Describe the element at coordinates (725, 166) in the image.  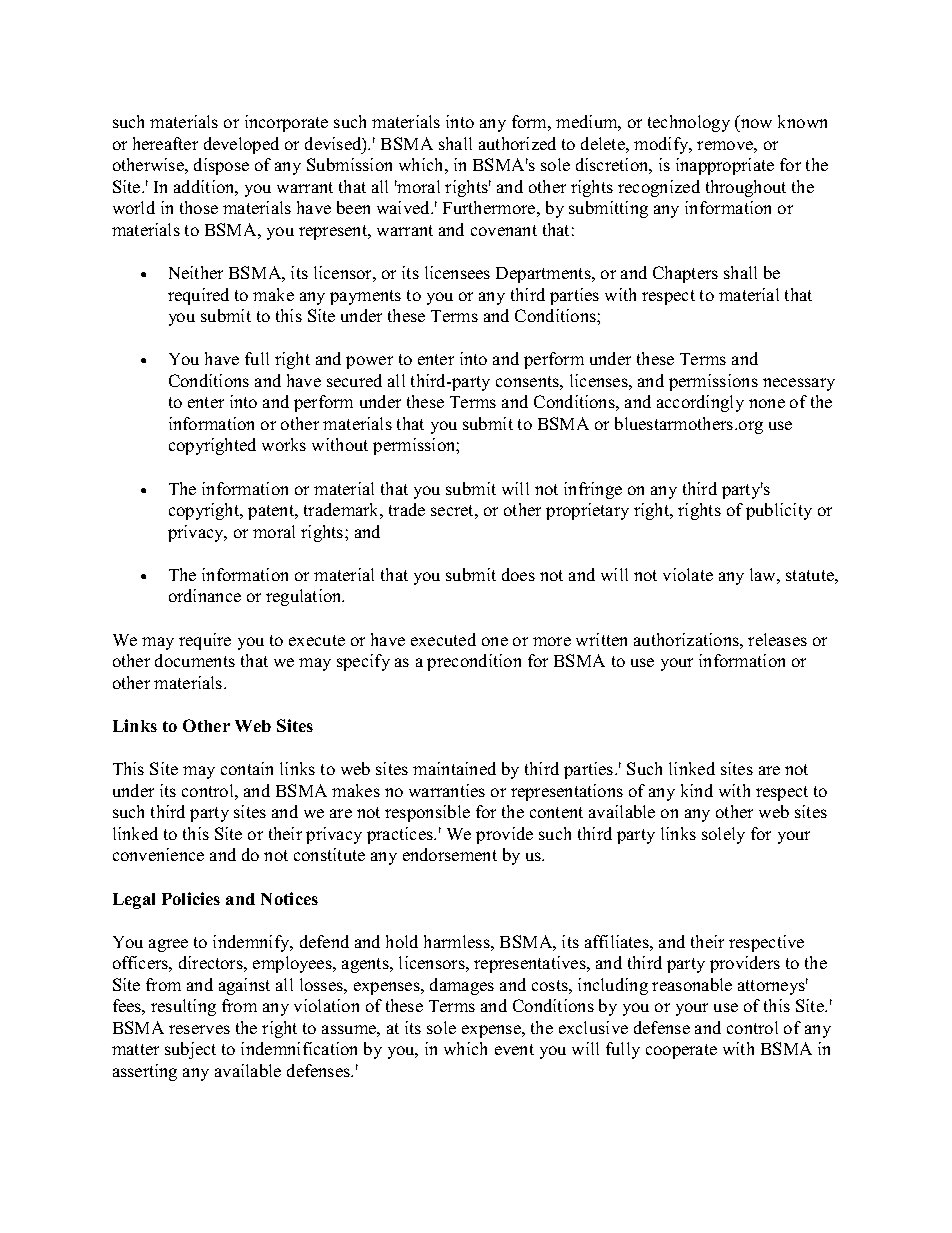
I see `inappropriate` at that location.
